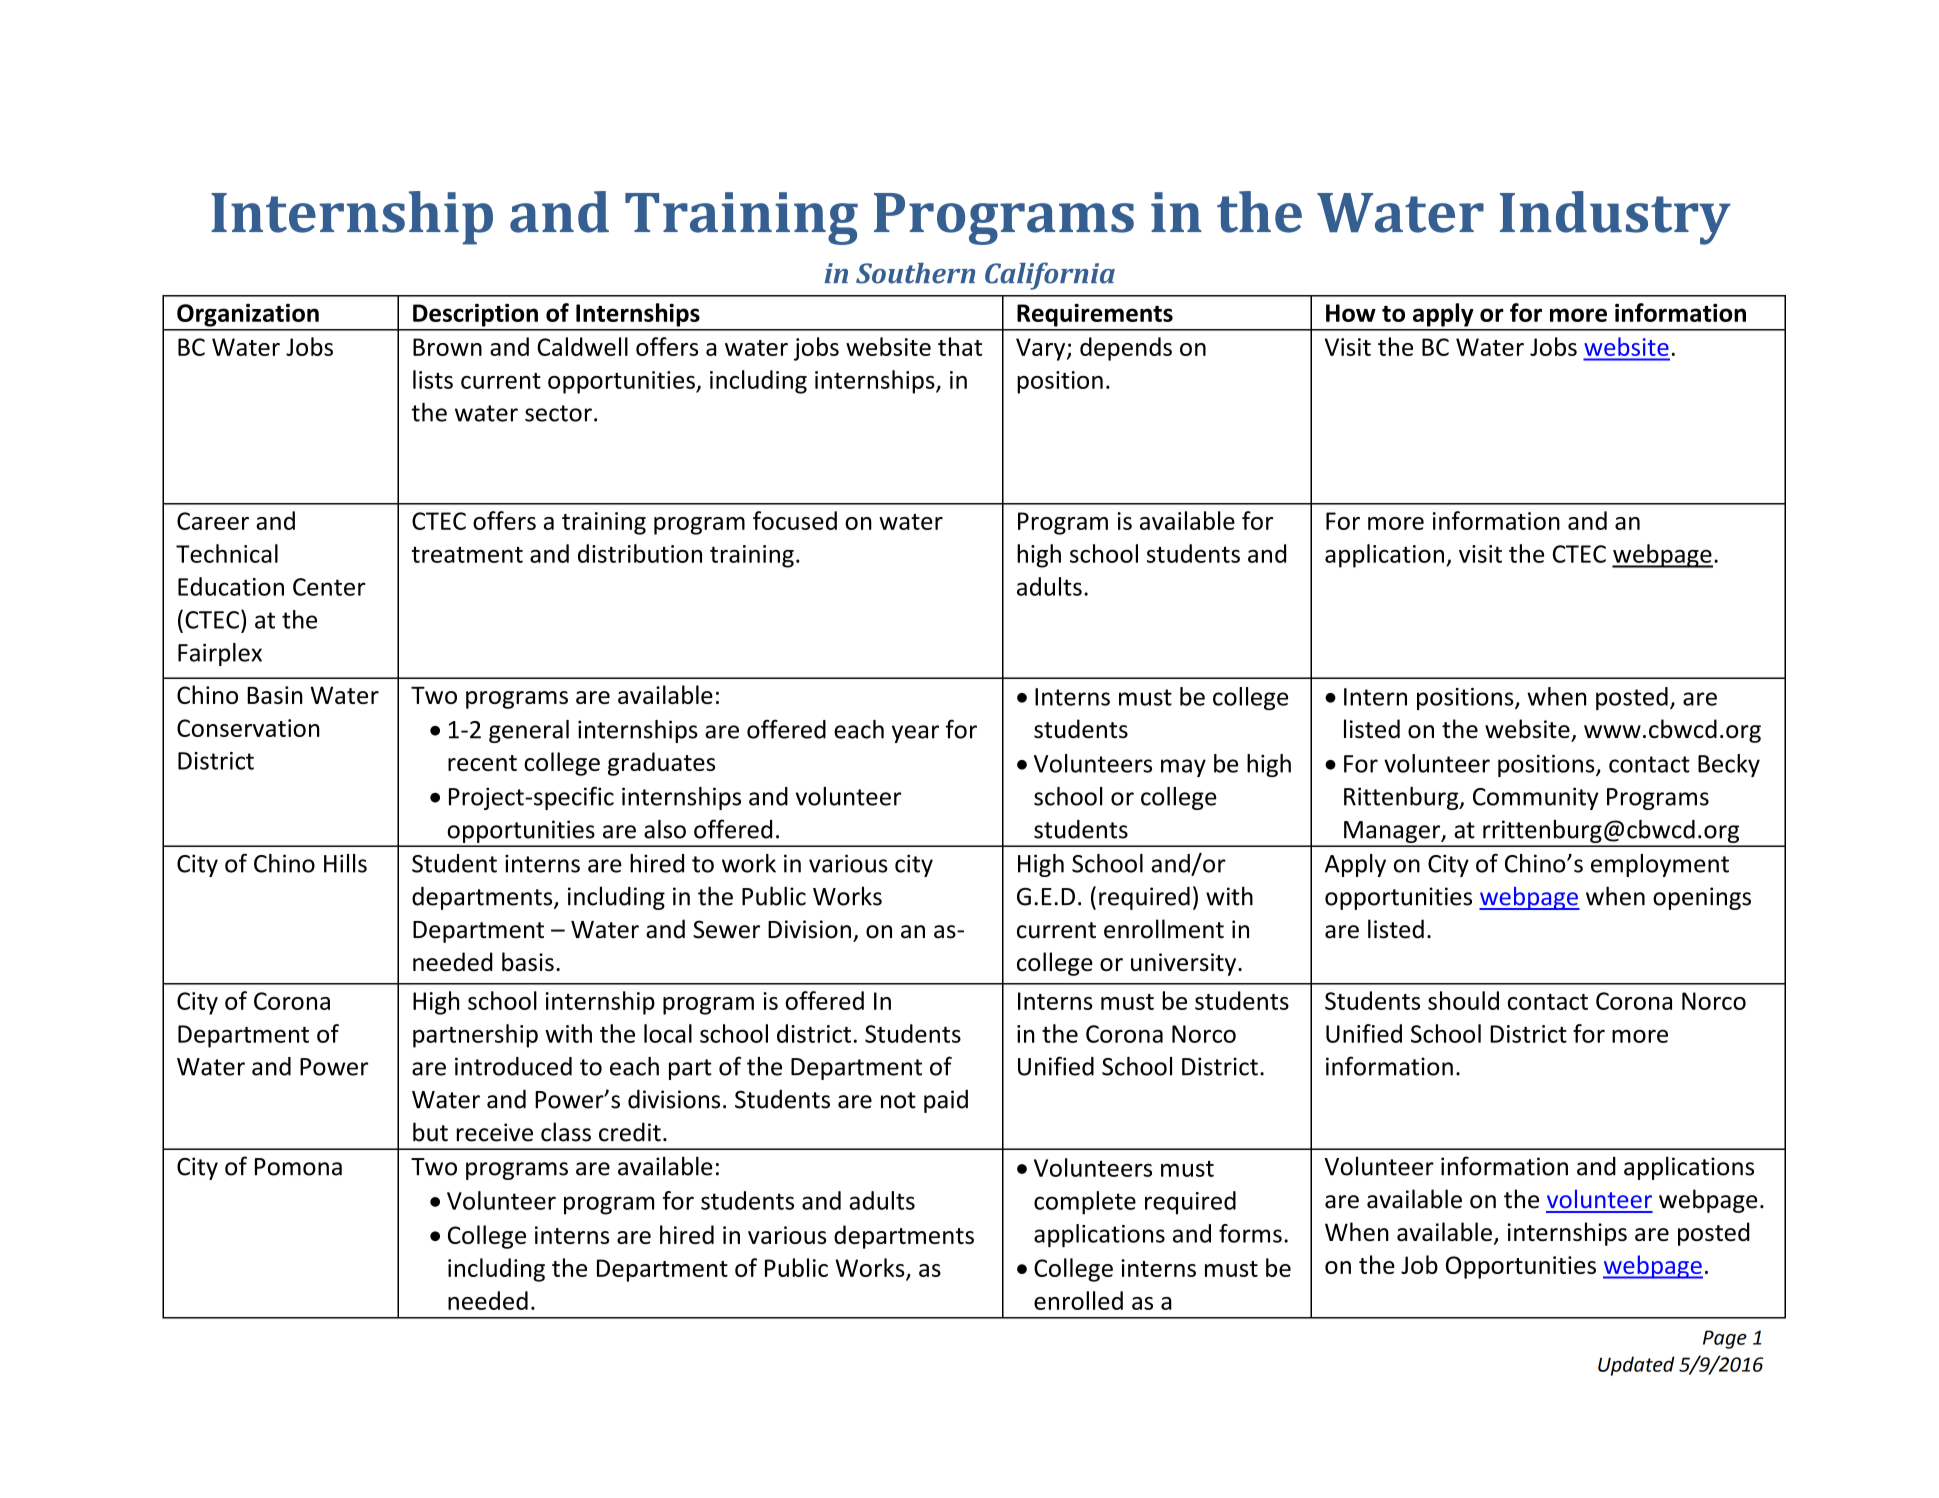  What do you see at coordinates (1536, 798) in the screenshot?
I see `Community` at bounding box center [1536, 798].
